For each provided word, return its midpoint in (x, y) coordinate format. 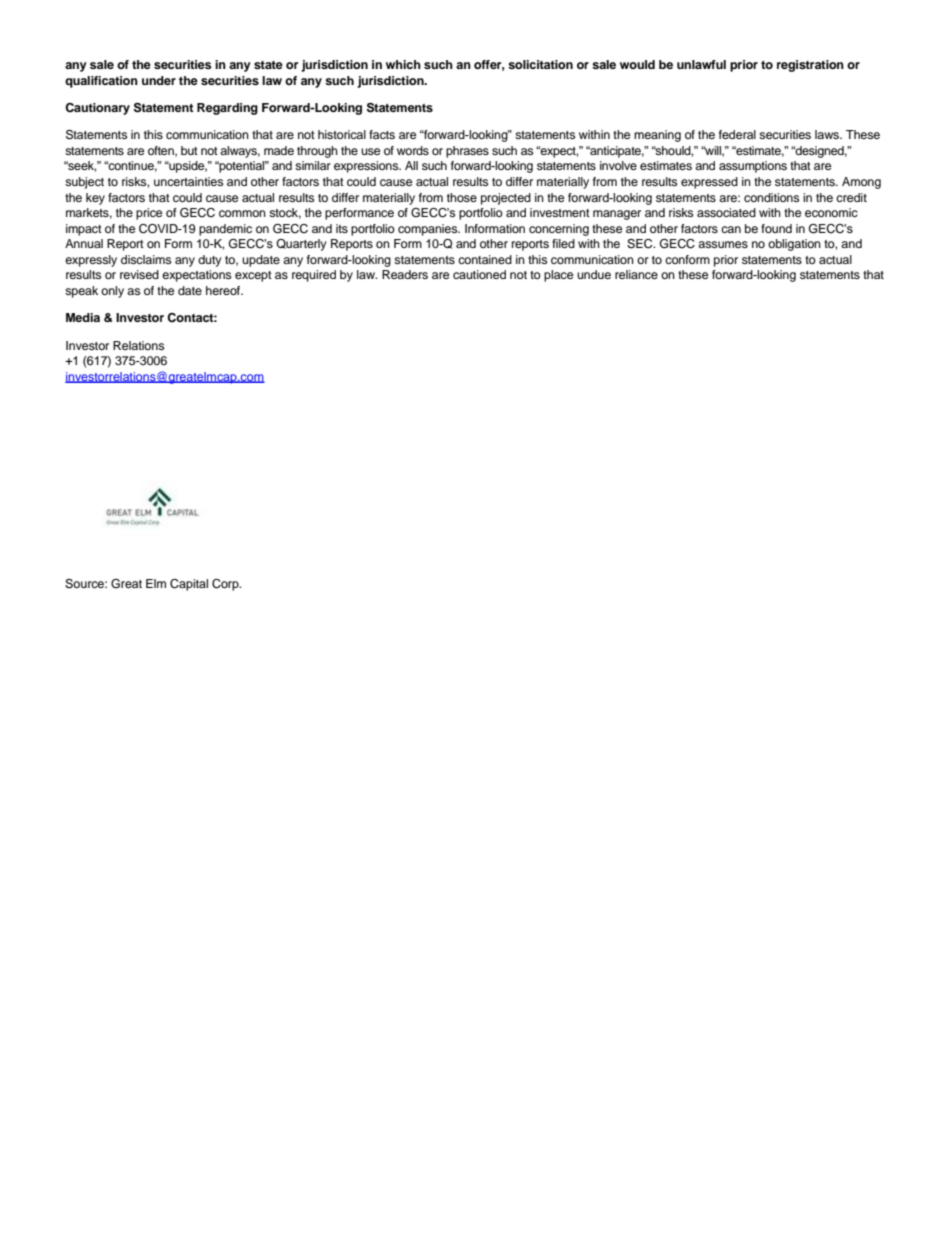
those (462, 197)
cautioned (479, 274)
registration (810, 66)
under (159, 80)
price (149, 214)
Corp (226, 585)
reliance (636, 274)
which (403, 64)
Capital (189, 585)
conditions (771, 197)
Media (83, 317)
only (112, 292)
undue (594, 274)
